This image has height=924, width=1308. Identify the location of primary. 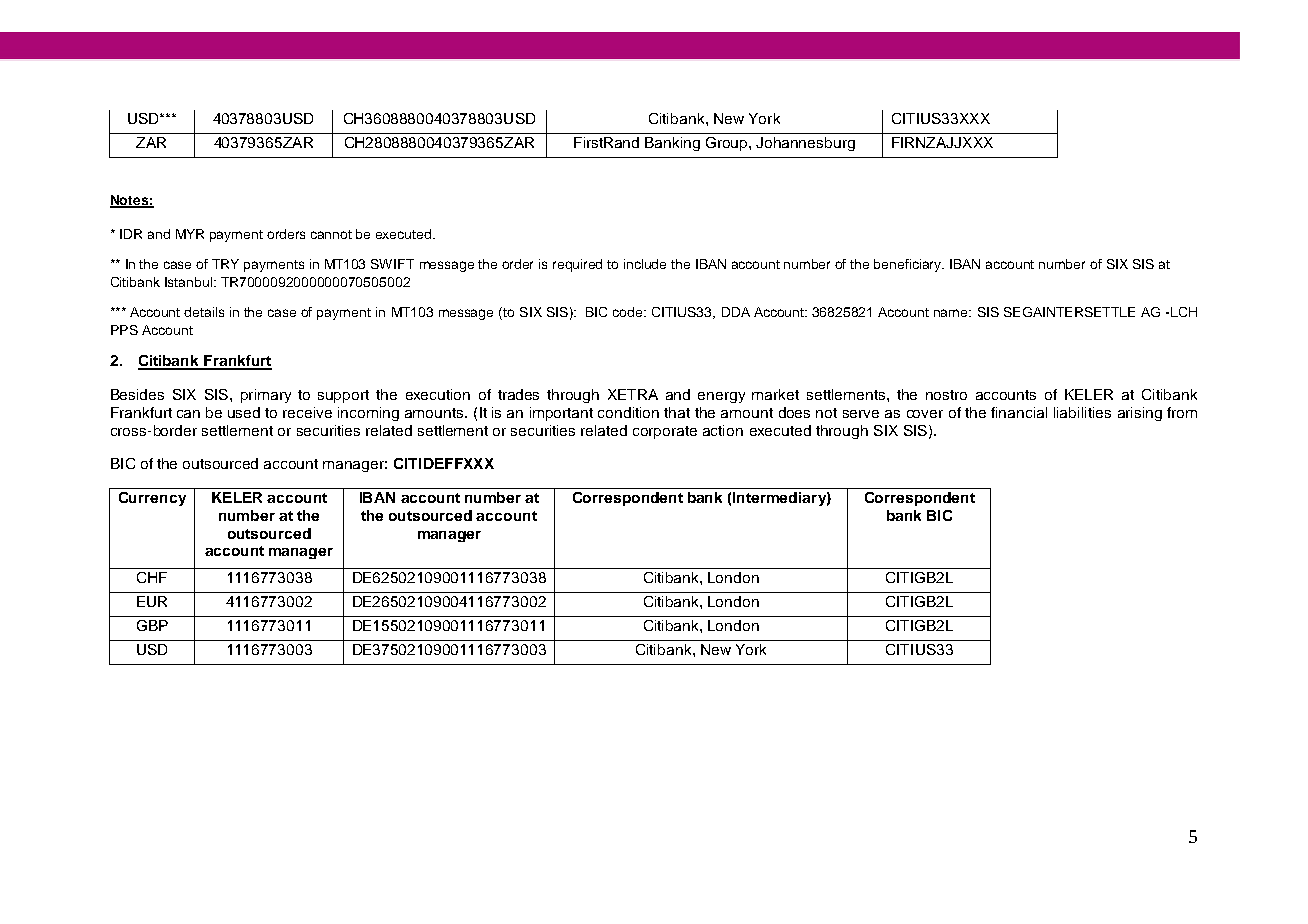
(266, 396).
